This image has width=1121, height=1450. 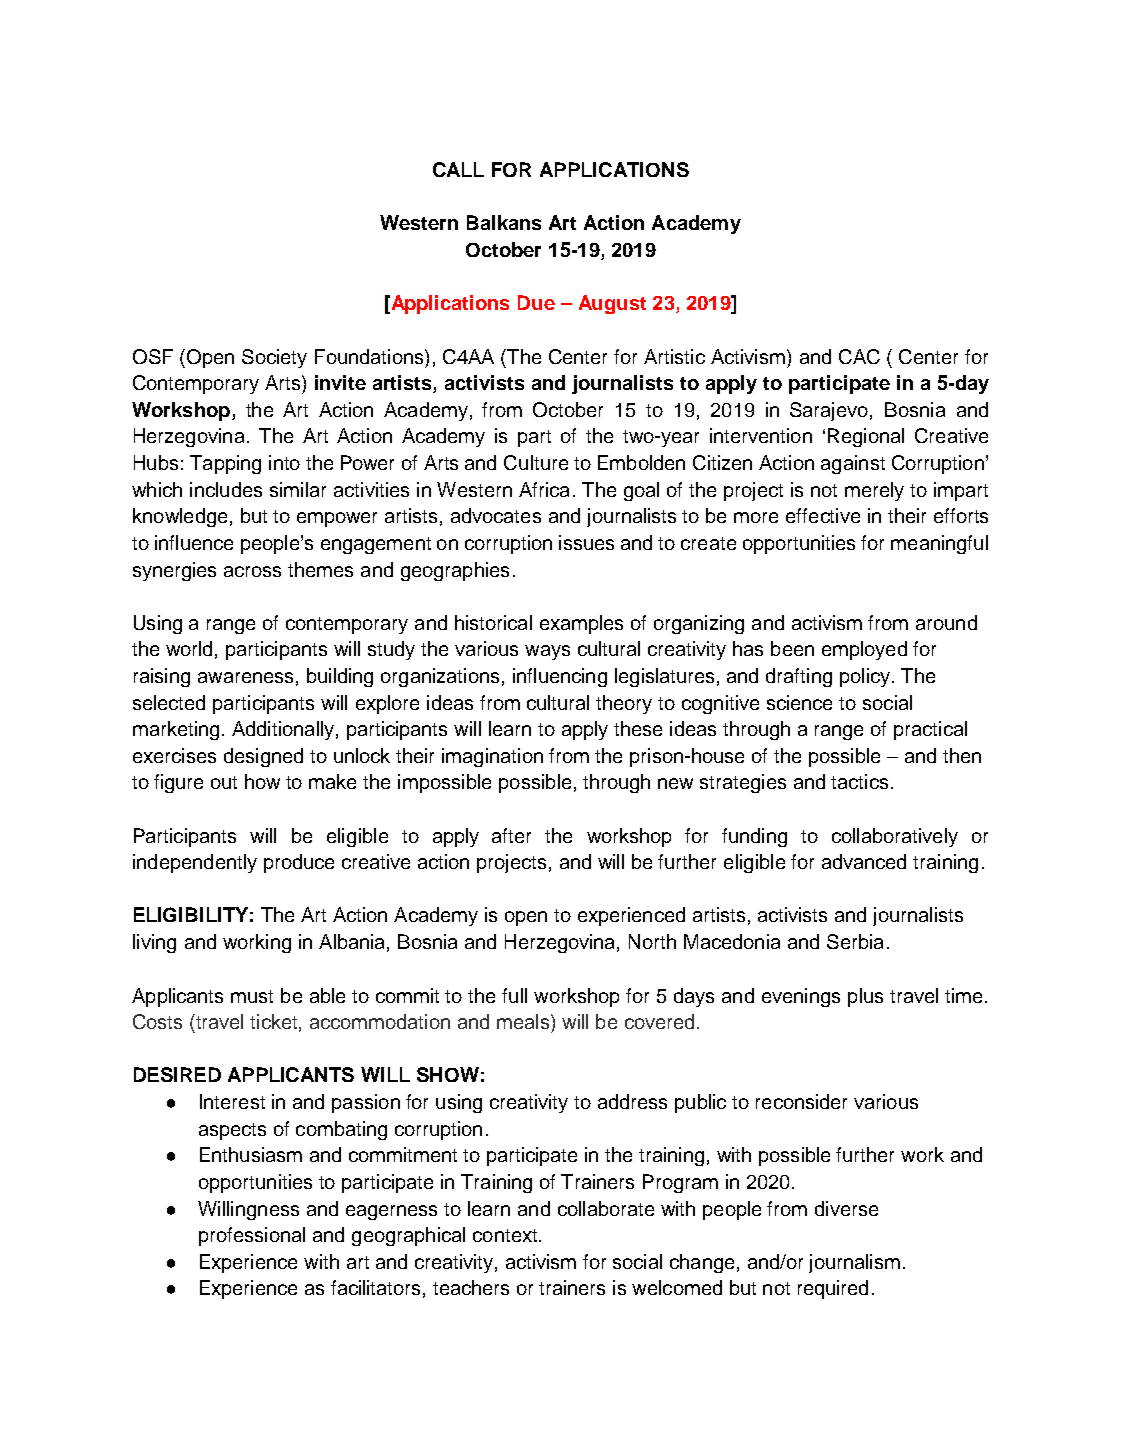 I want to click on Balkans, so click(x=504, y=222).
